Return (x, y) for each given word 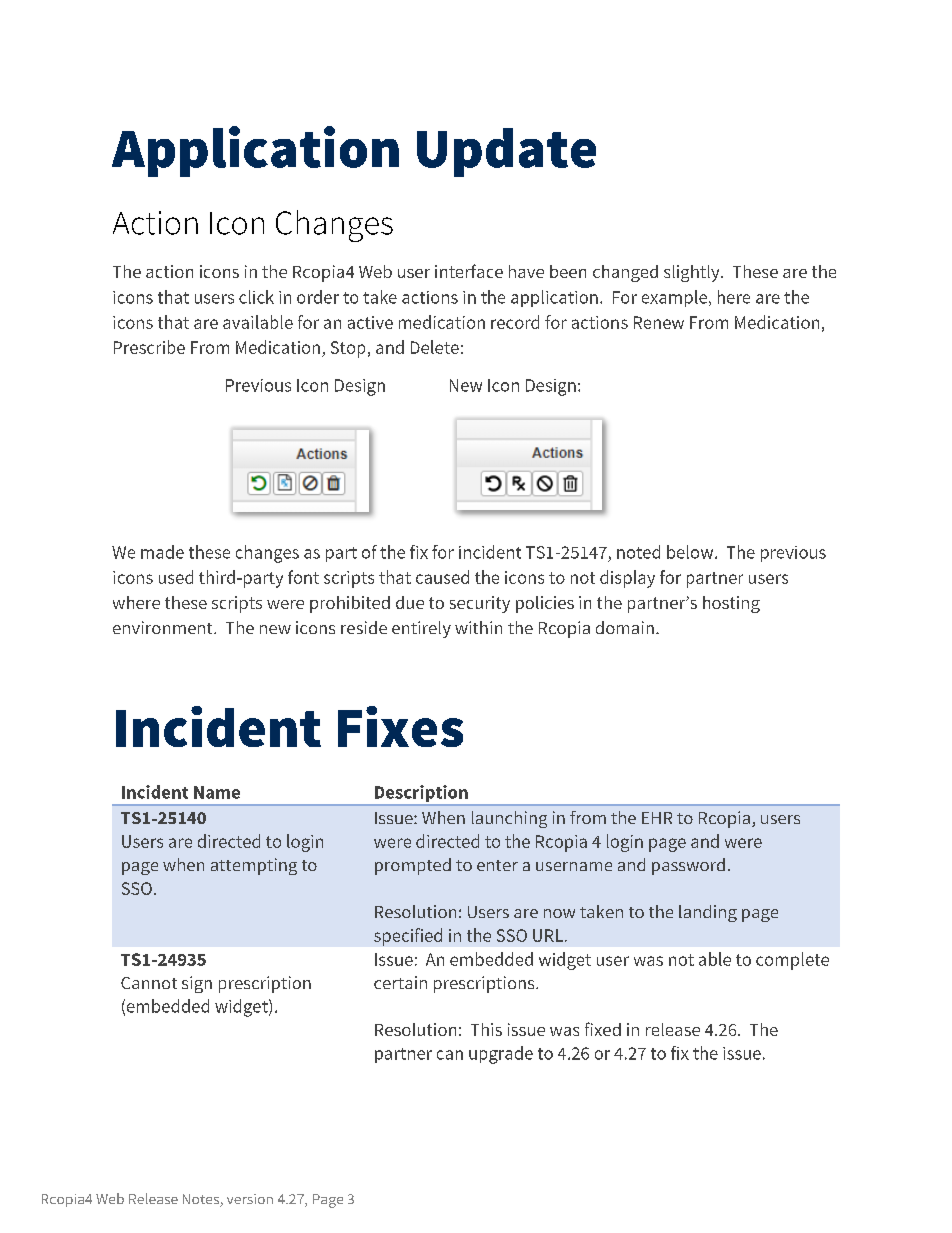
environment (164, 627)
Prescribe (149, 347)
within (478, 627)
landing (708, 913)
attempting (254, 866)
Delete (435, 347)
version (250, 1199)
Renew (659, 322)
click (256, 297)
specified (408, 937)
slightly (693, 273)
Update (506, 152)
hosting (731, 604)
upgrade (501, 1055)
